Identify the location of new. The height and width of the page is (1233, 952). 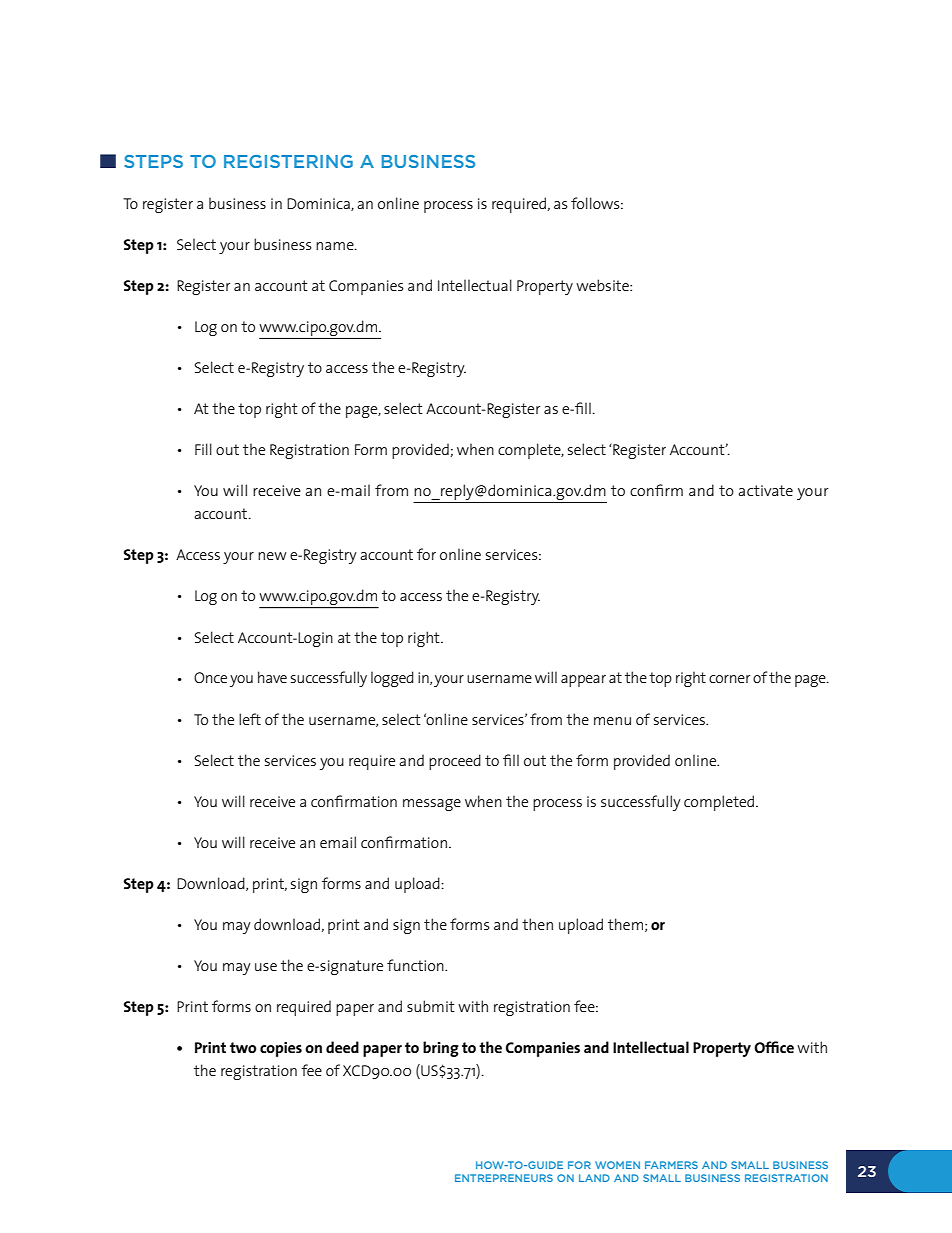
(272, 556).
